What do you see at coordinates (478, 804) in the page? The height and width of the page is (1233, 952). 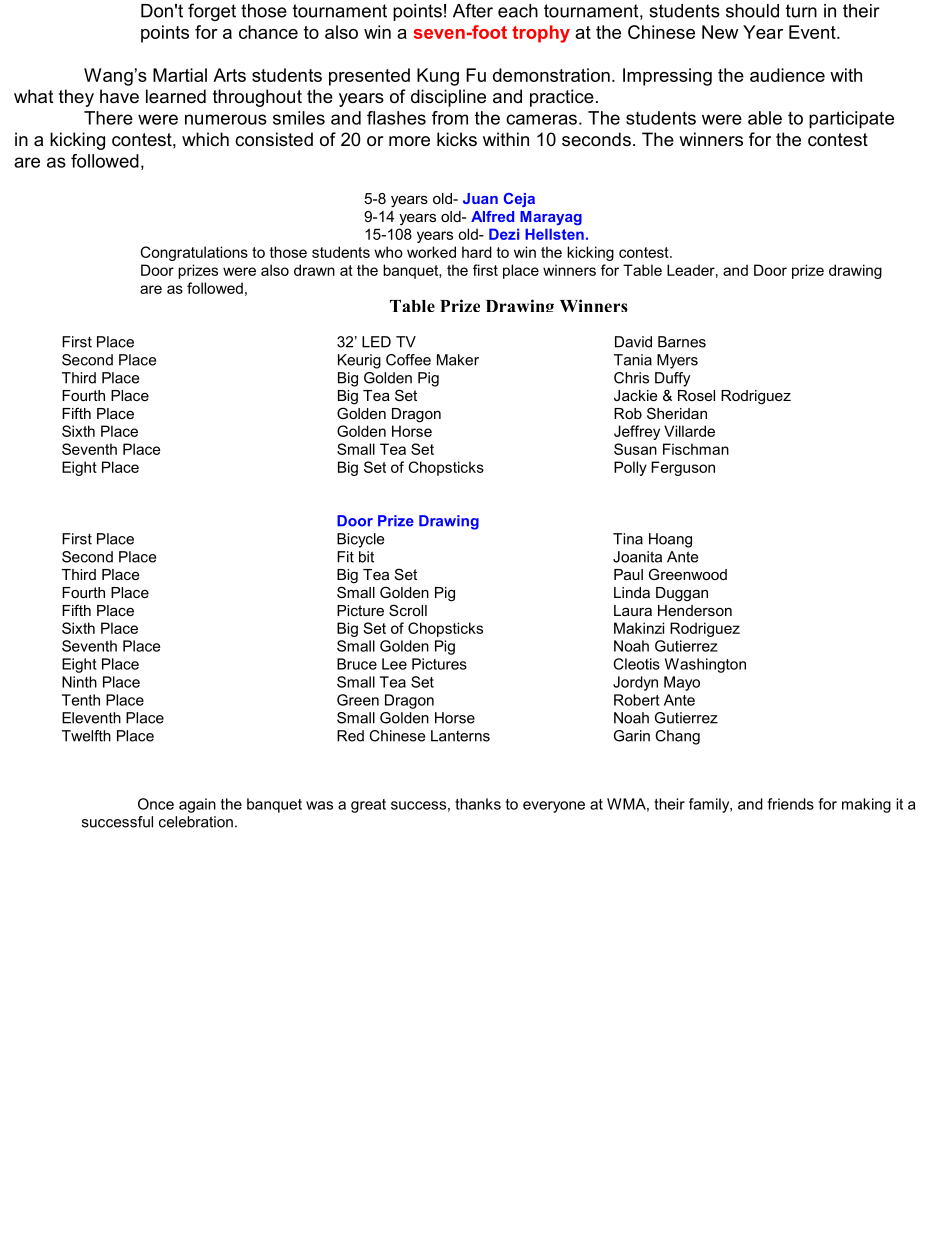 I see `thanks` at bounding box center [478, 804].
